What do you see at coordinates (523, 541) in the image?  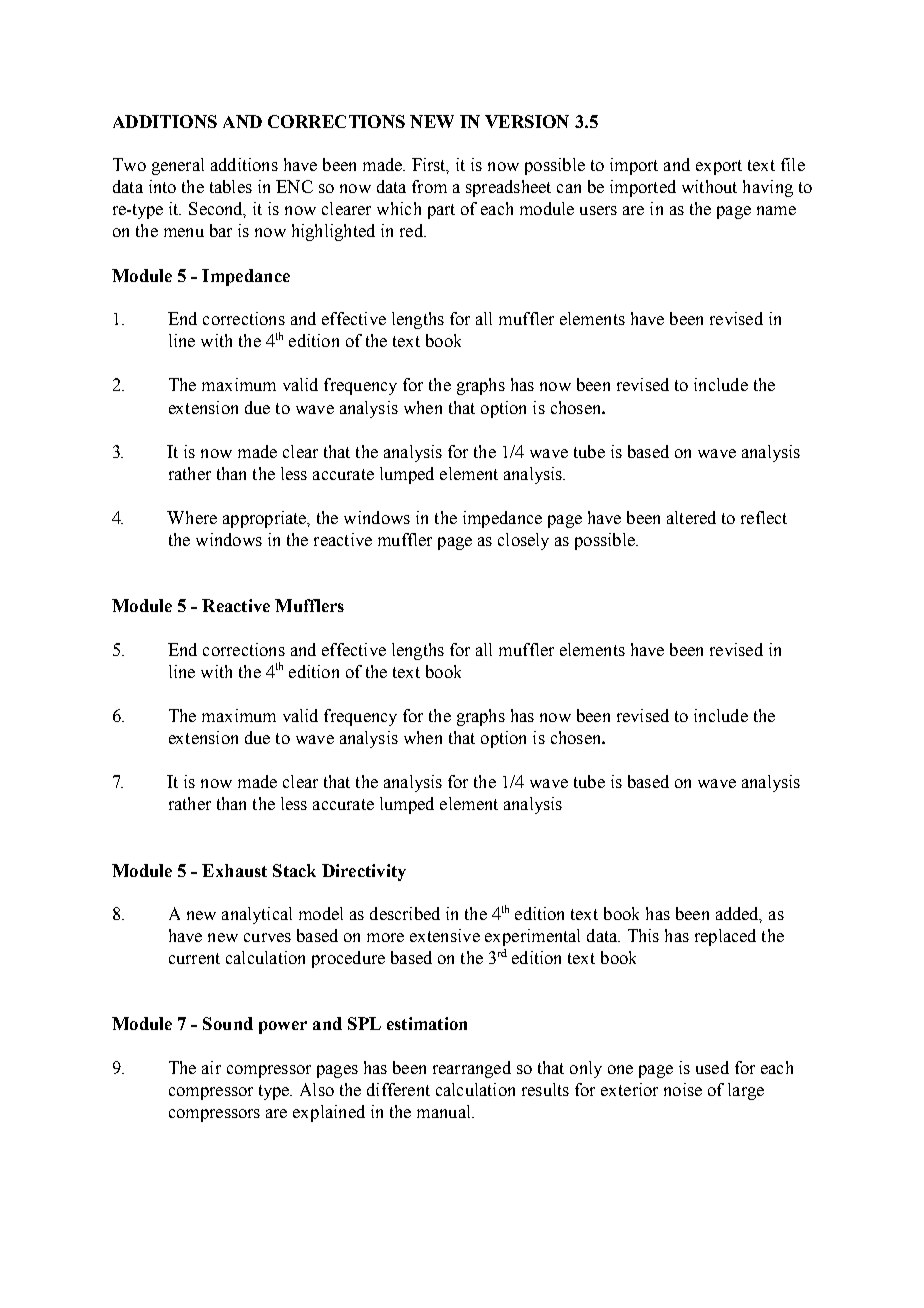 I see `closely` at bounding box center [523, 541].
